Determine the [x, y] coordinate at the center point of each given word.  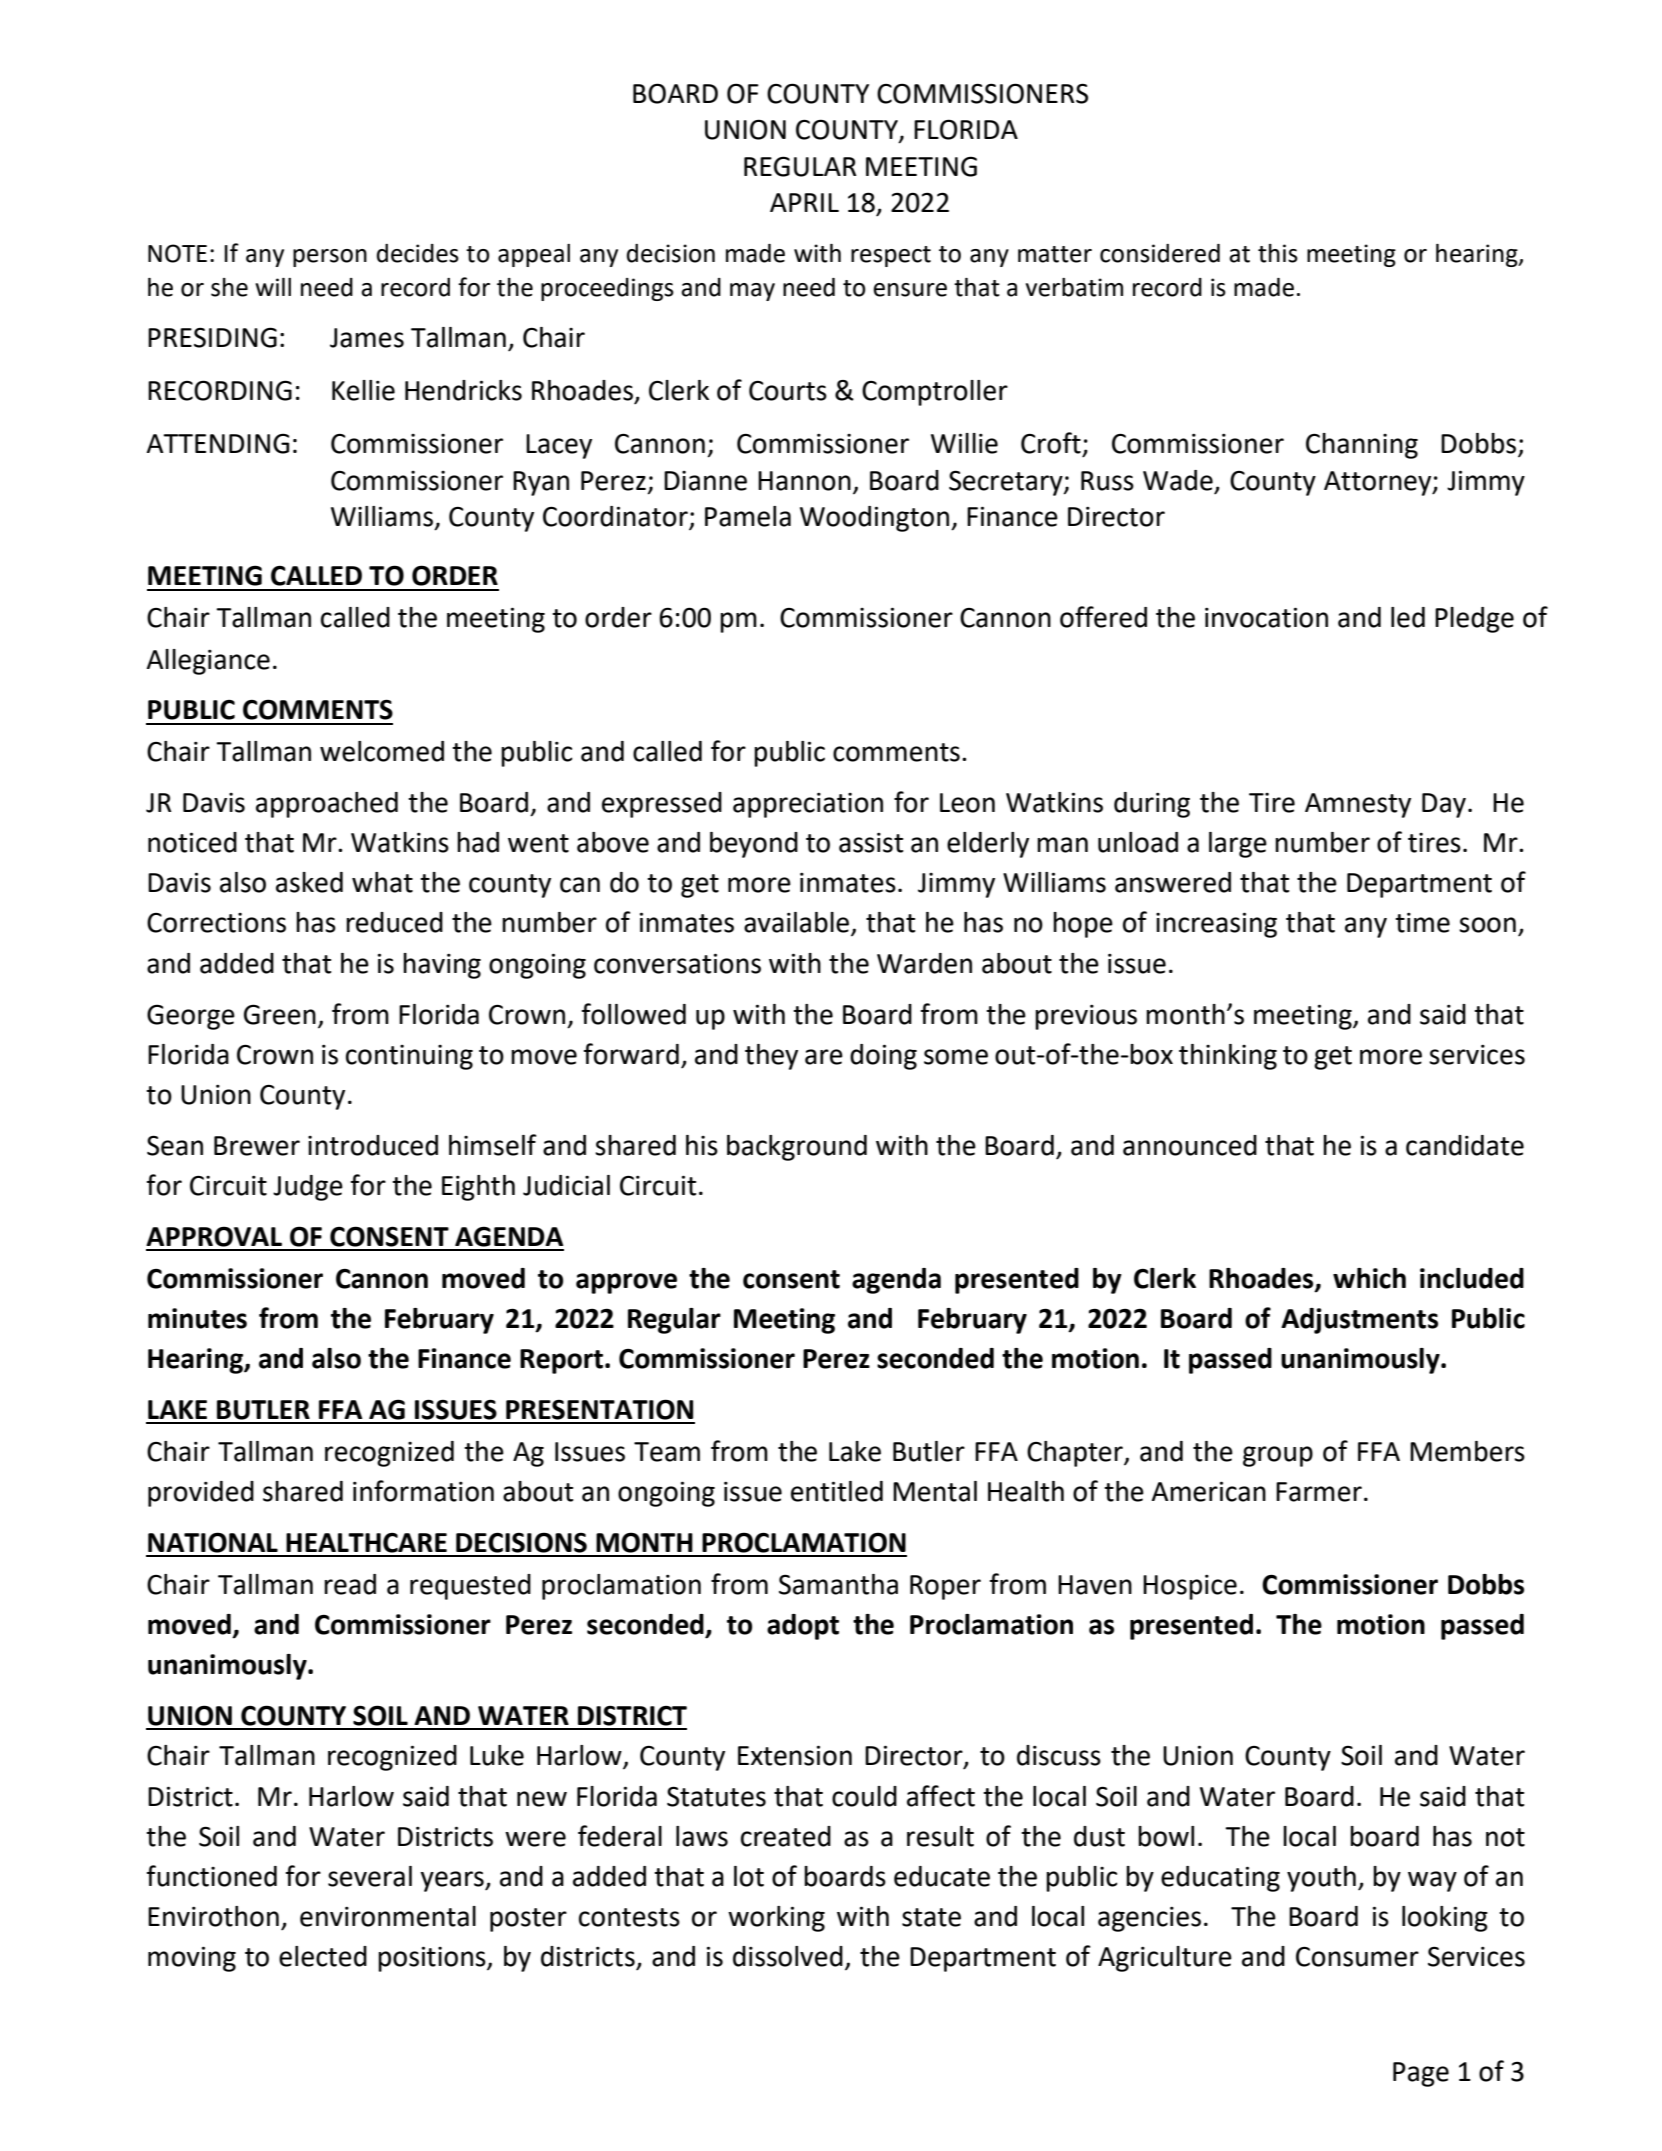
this [1278, 253]
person [330, 258]
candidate [1465, 1145]
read [350, 1584]
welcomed [382, 751]
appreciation [808, 805]
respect [891, 256]
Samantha [838, 1584]
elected [323, 1956]
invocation [1266, 617]
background [797, 1148]
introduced [373, 1145]
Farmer [1319, 1492]
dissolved [788, 1956]
